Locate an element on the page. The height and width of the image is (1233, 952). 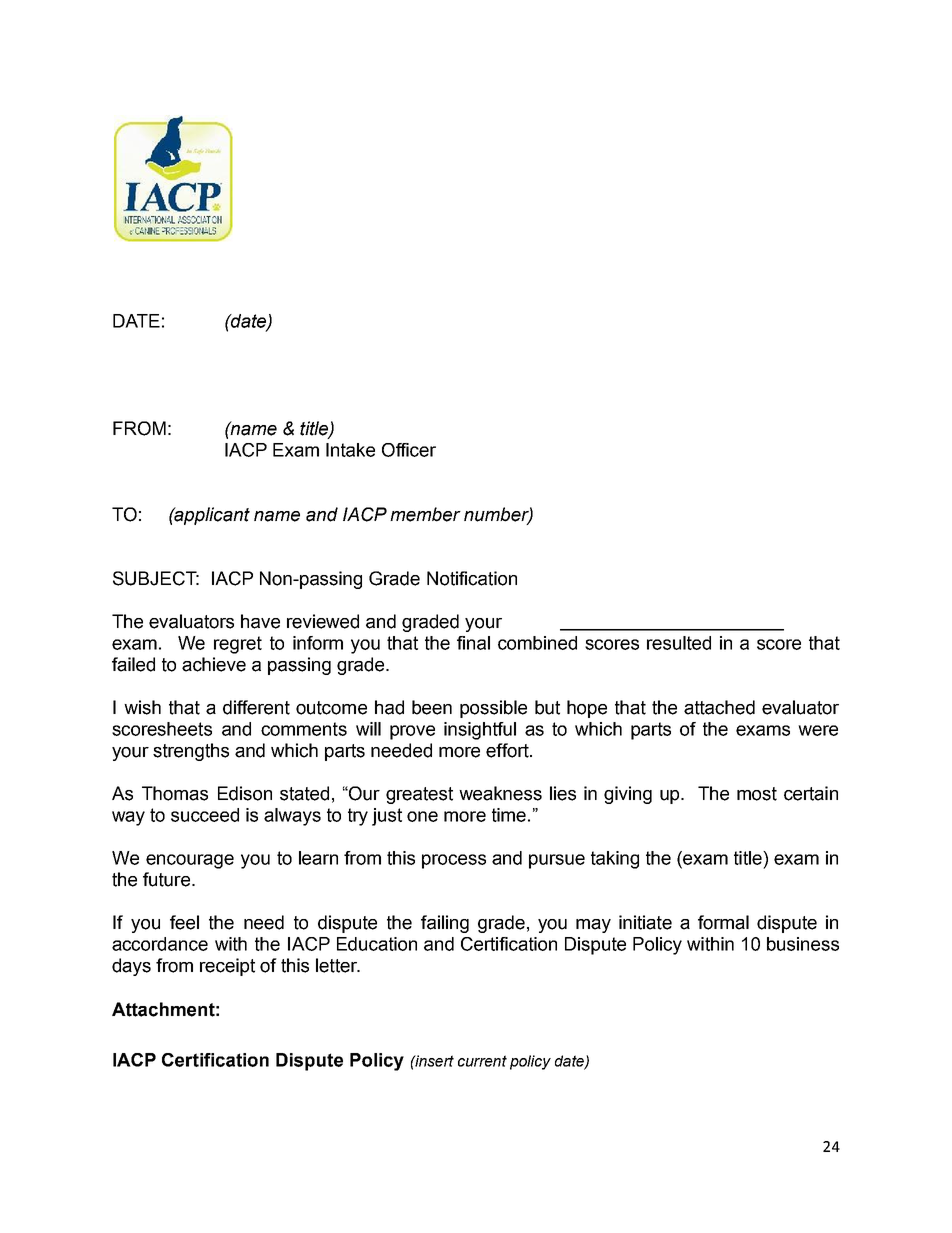
member is located at coordinates (425, 514).
